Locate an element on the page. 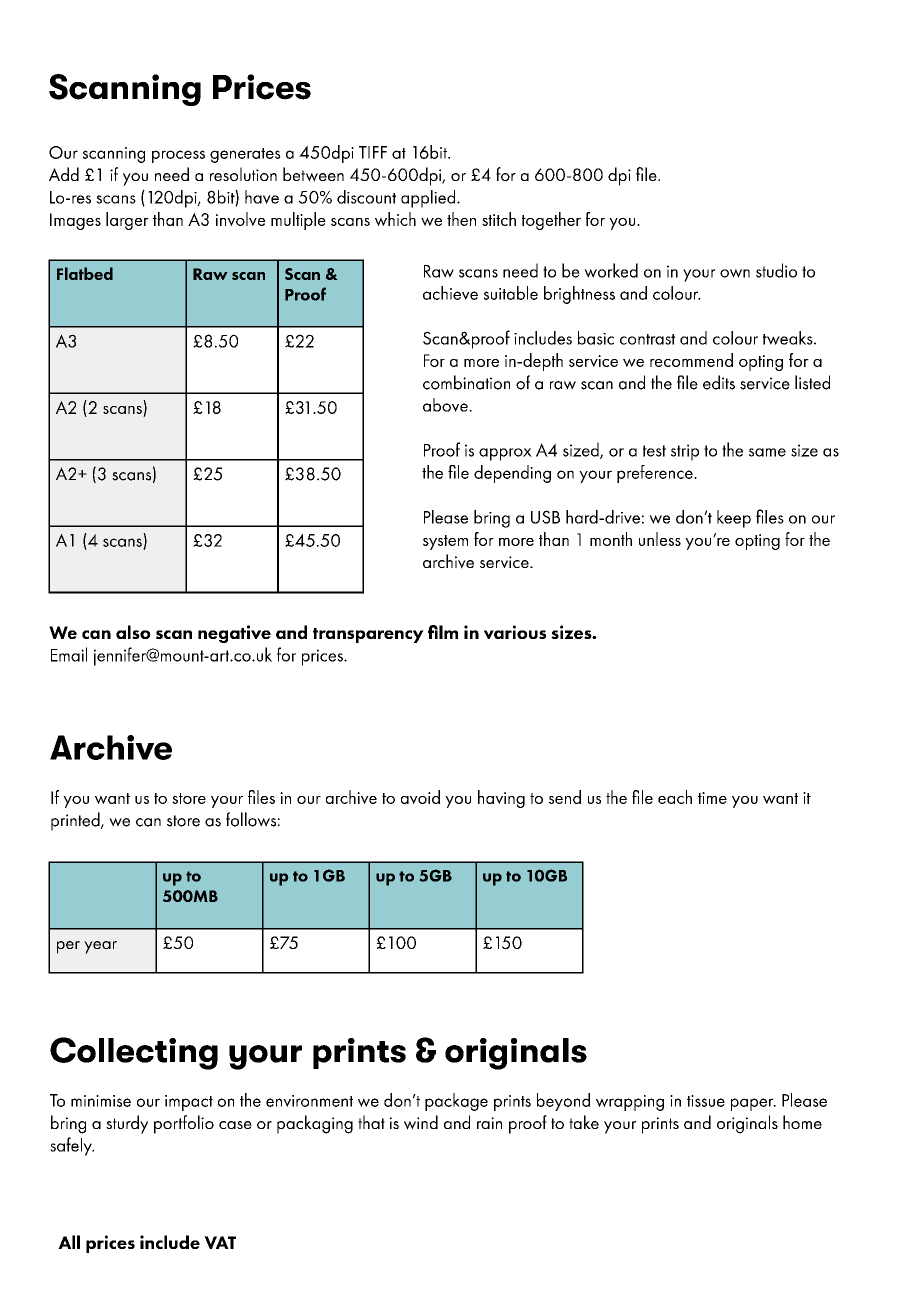  VAT is located at coordinates (220, 1242).
